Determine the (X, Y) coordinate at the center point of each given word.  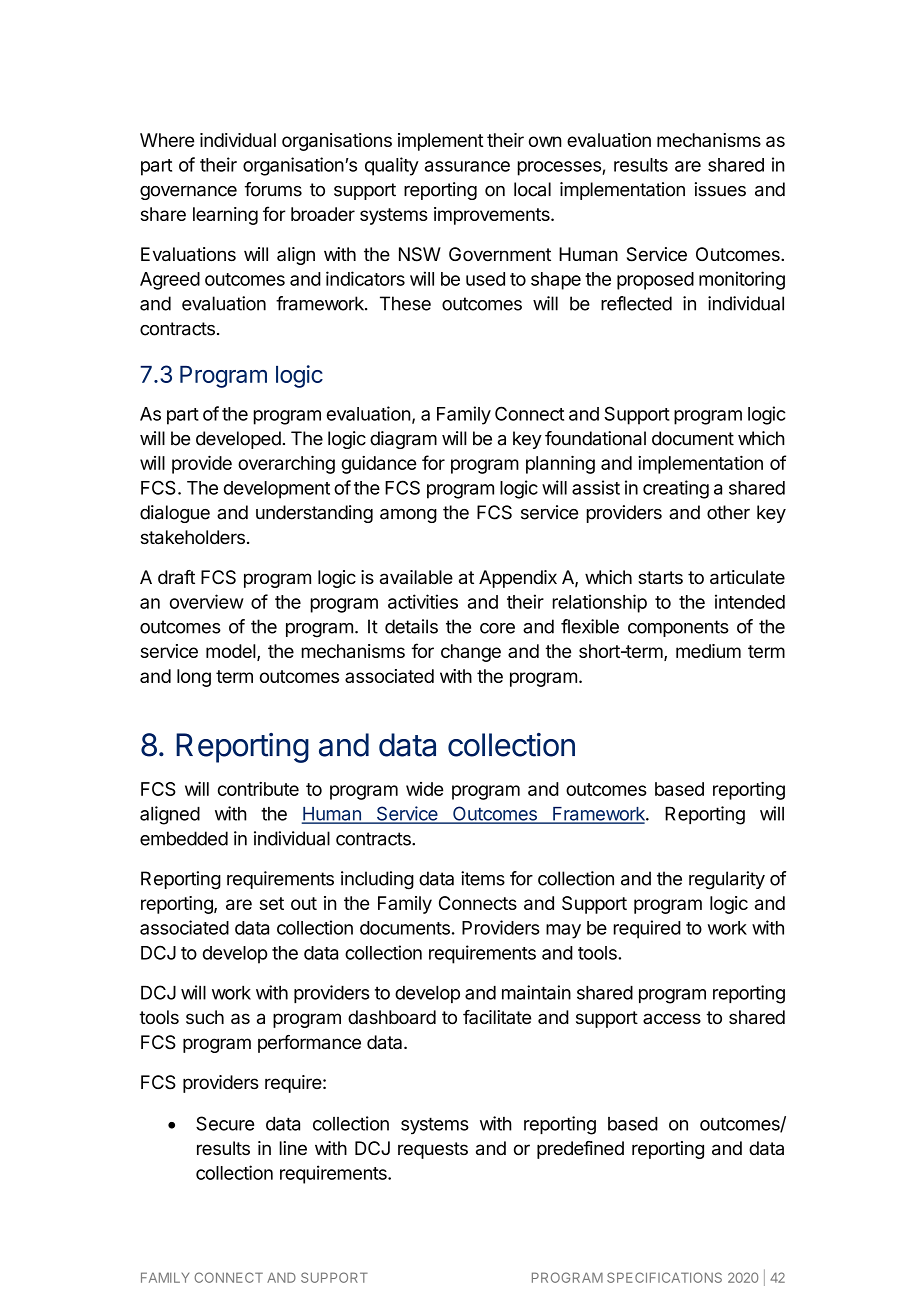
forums (273, 189)
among (408, 515)
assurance (467, 166)
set (272, 903)
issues (720, 189)
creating (676, 489)
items (483, 878)
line (293, 1148)
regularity (727, 880)
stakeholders (193, 537)
